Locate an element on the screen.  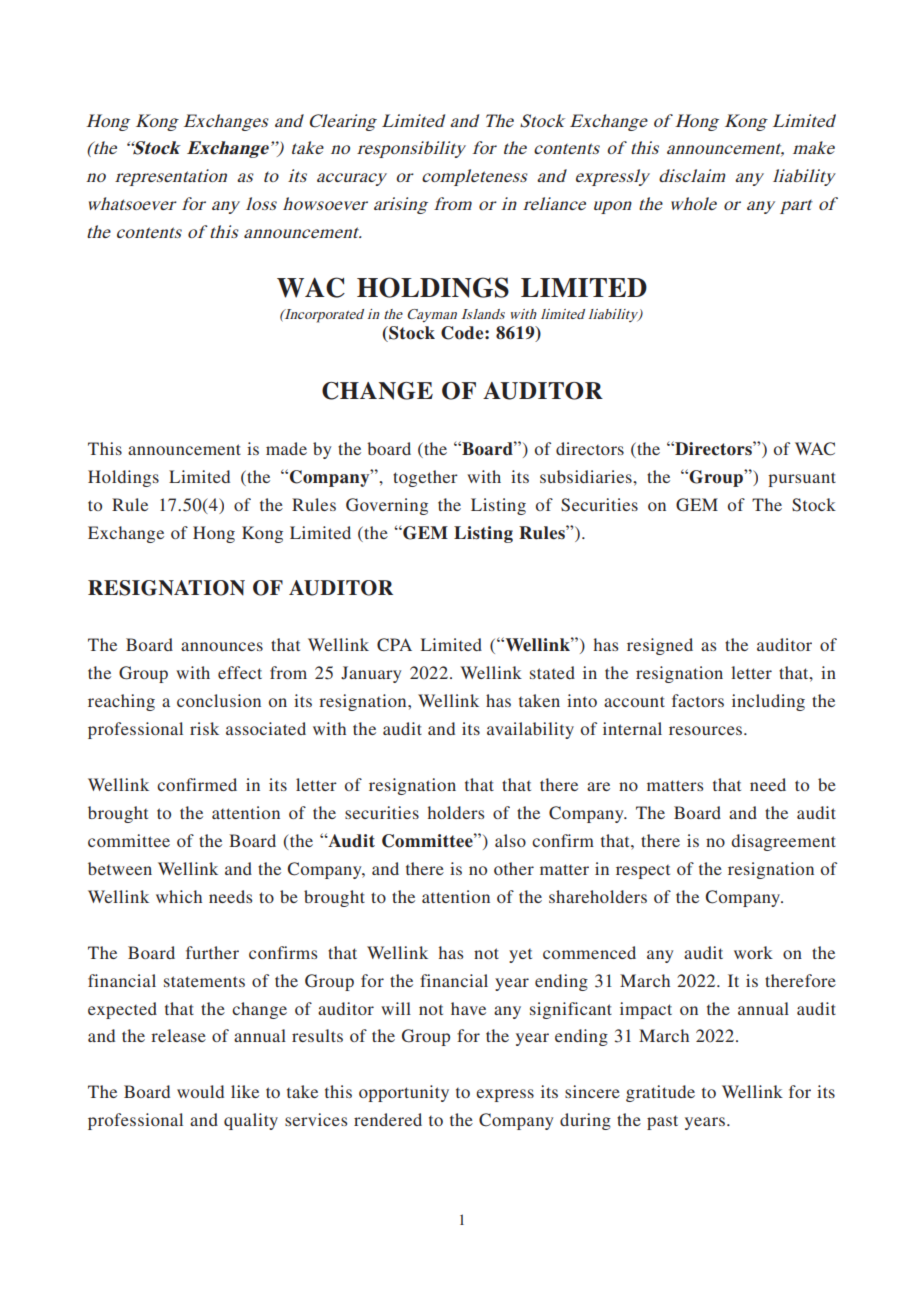
announces is located at coordinates (222, 646).
